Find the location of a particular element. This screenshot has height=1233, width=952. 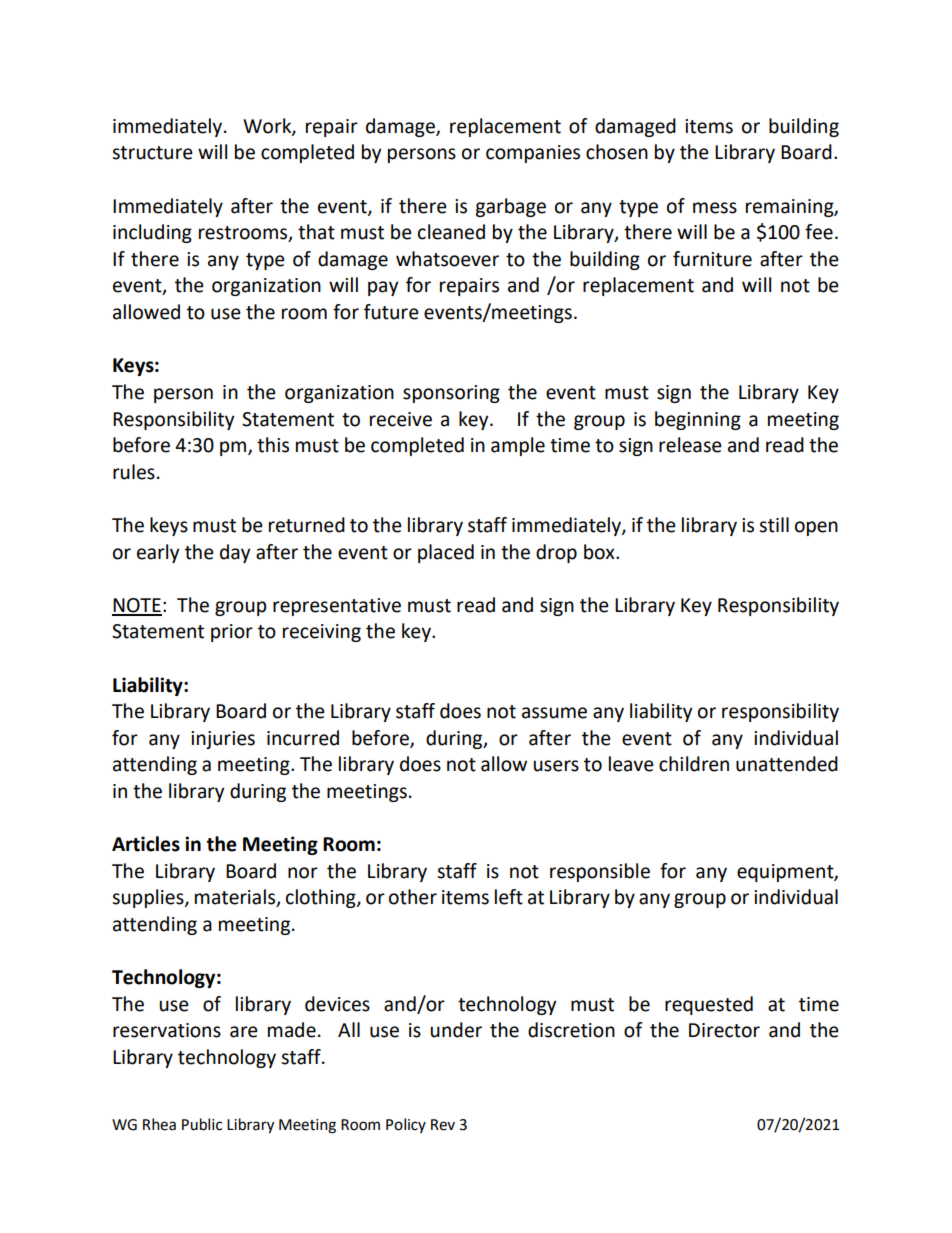

Rev is located at coordinates (443, 1125).
